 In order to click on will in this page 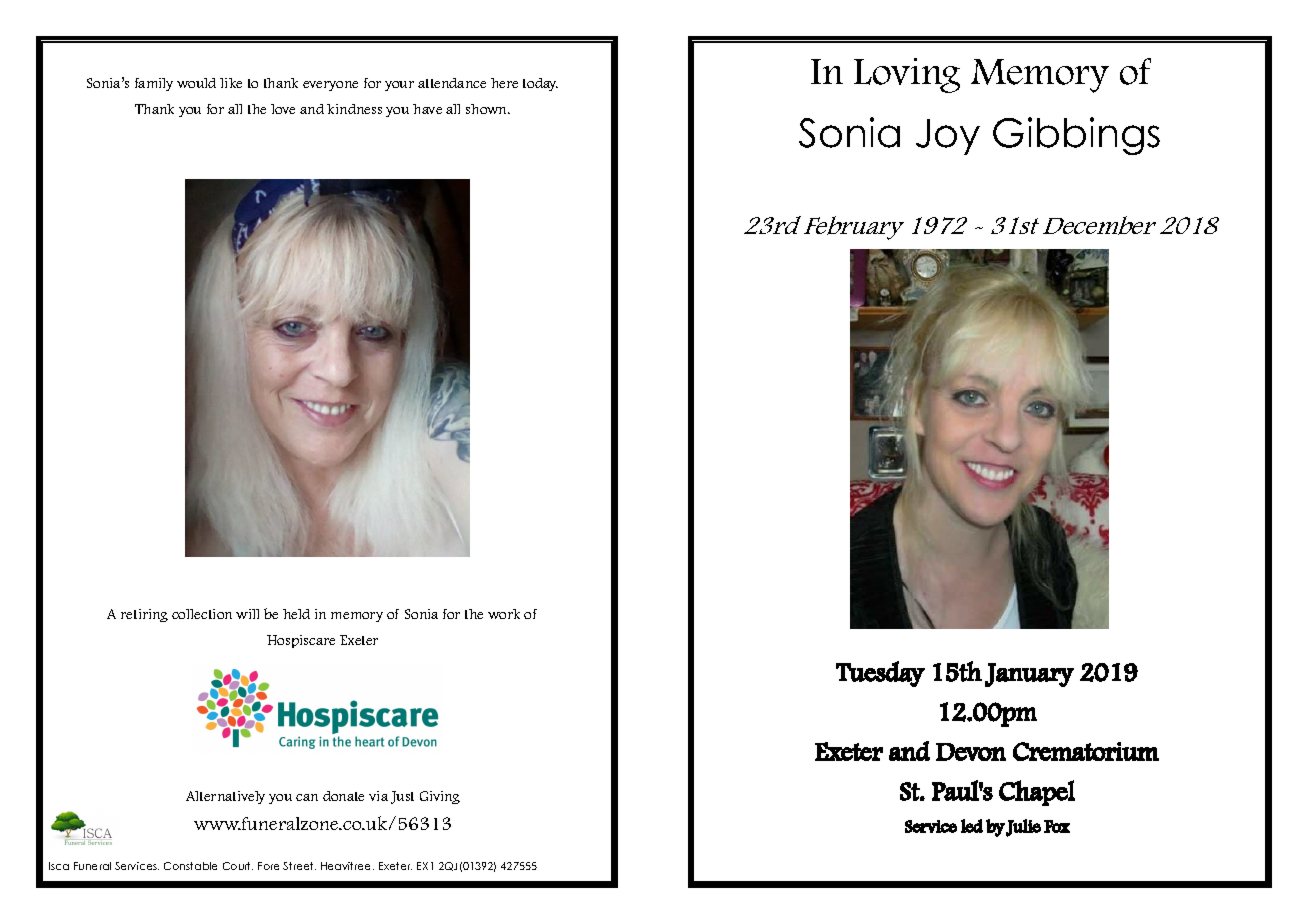, I will do `click(247, 614)`.
